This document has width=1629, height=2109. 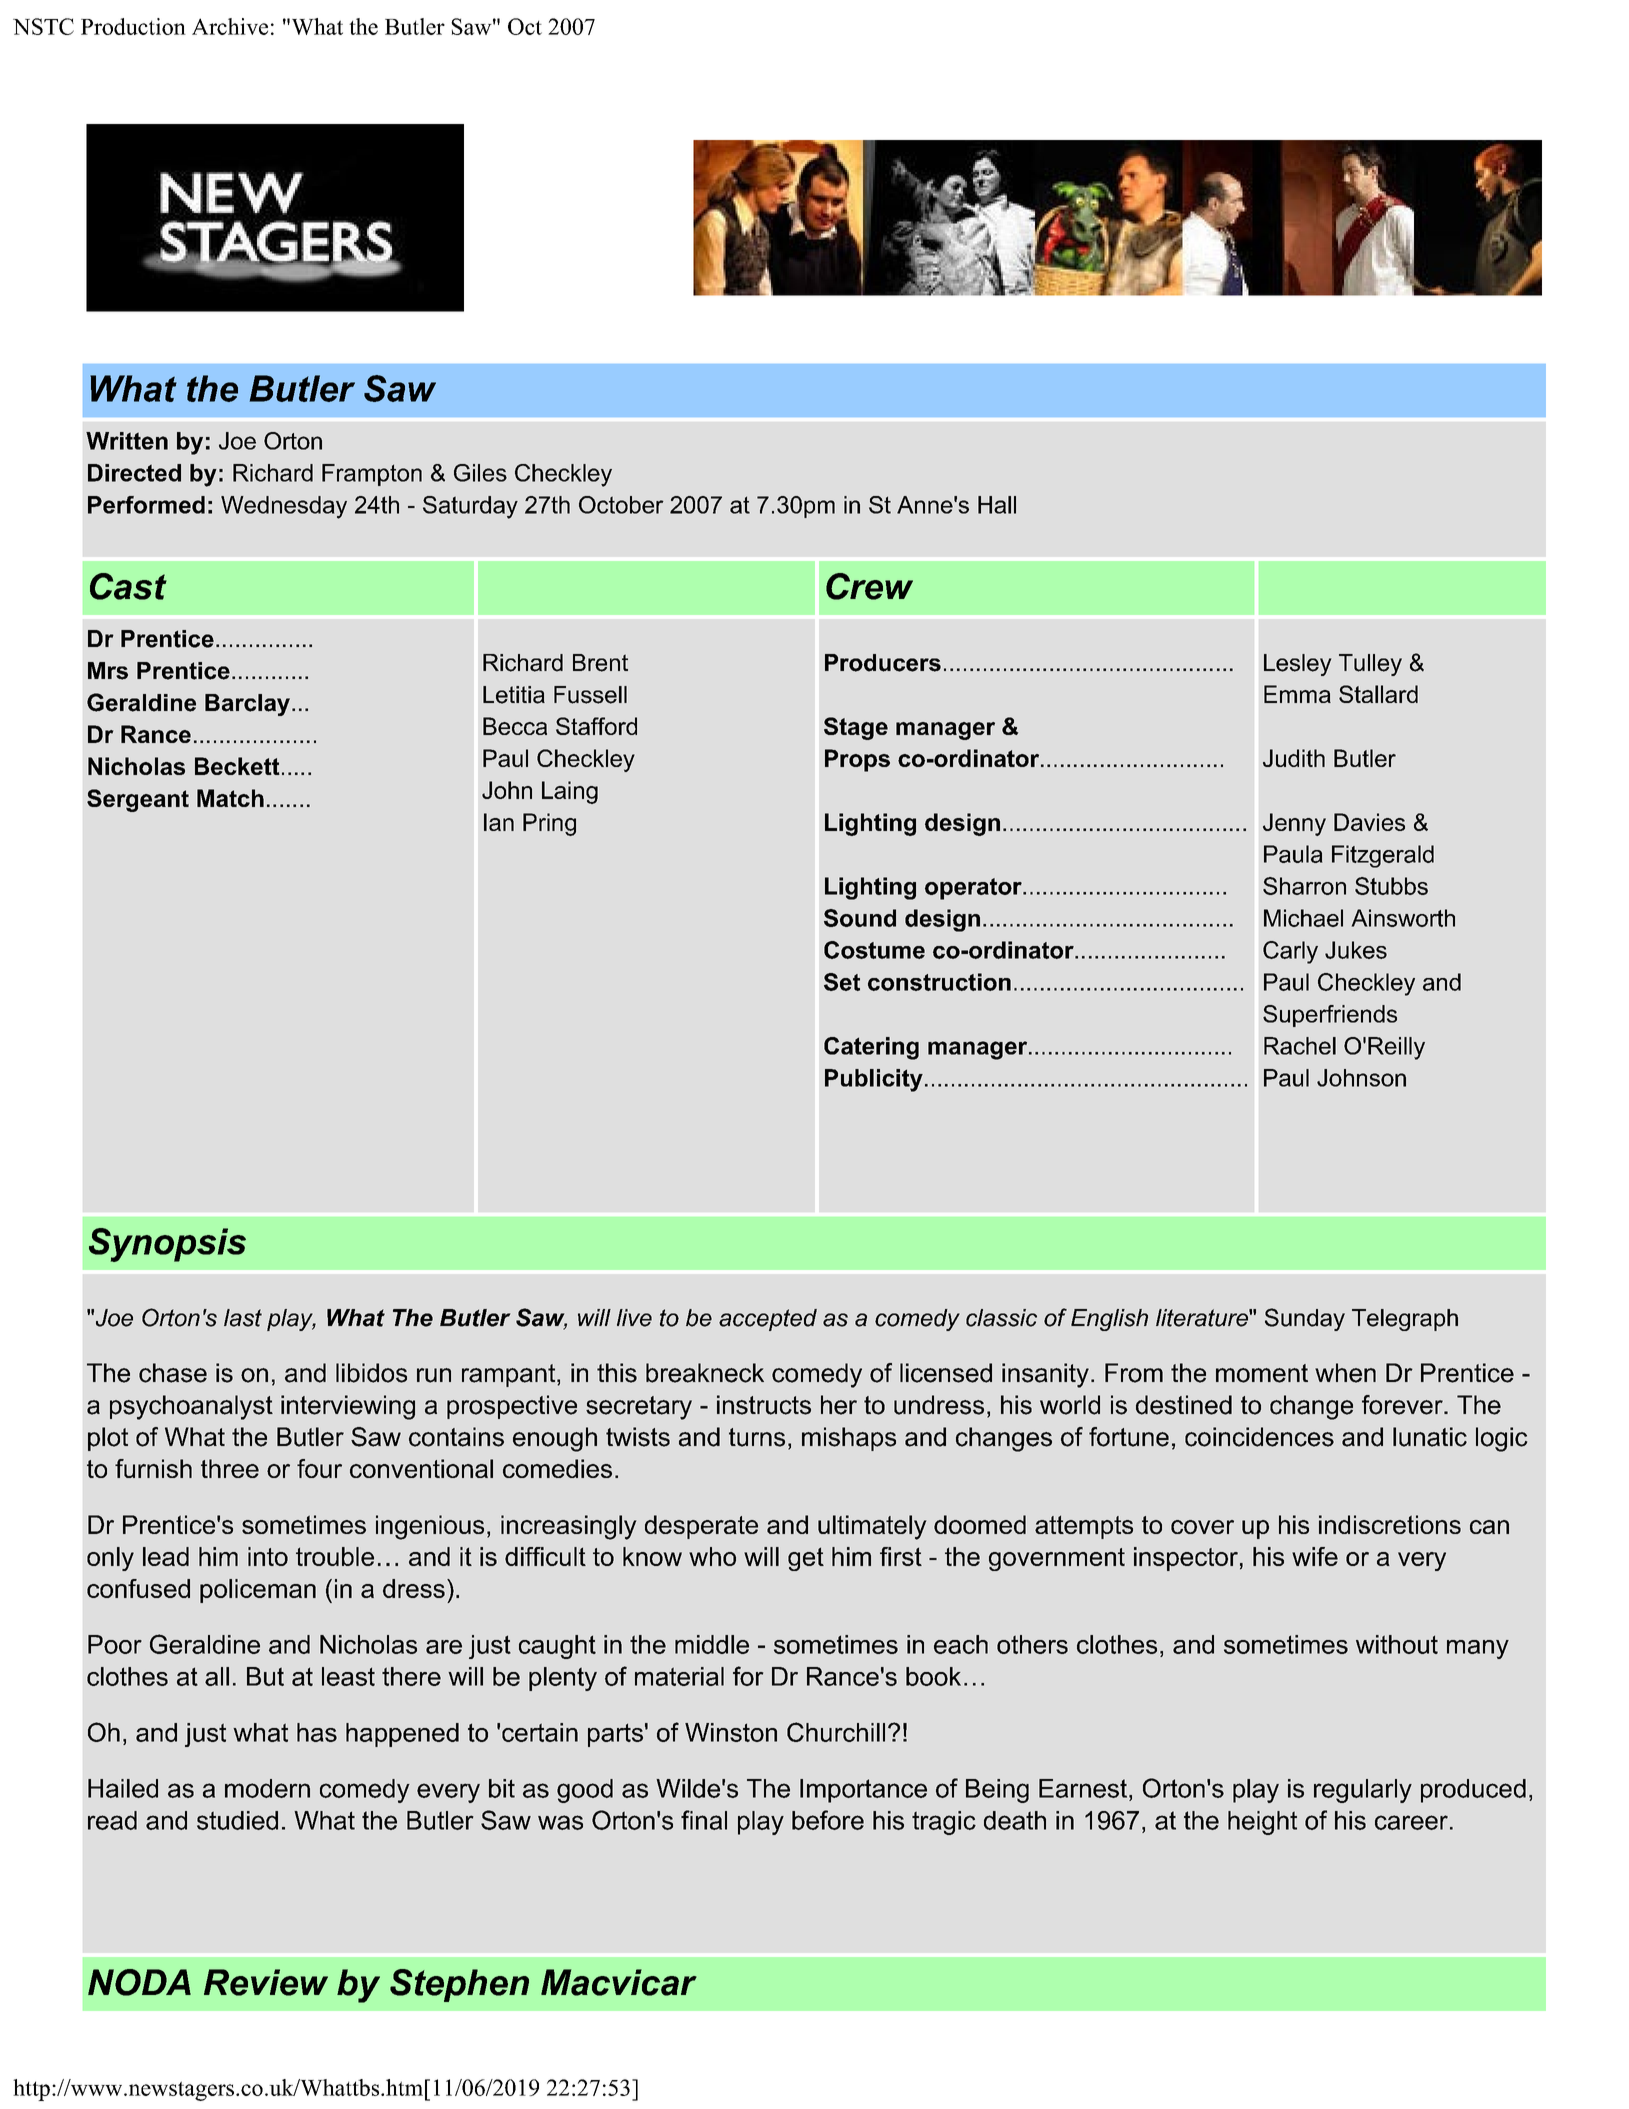 What do you see at coordinates (1262, 1823) in the document?
I see `height` at bounding box center [1262, 1823].
